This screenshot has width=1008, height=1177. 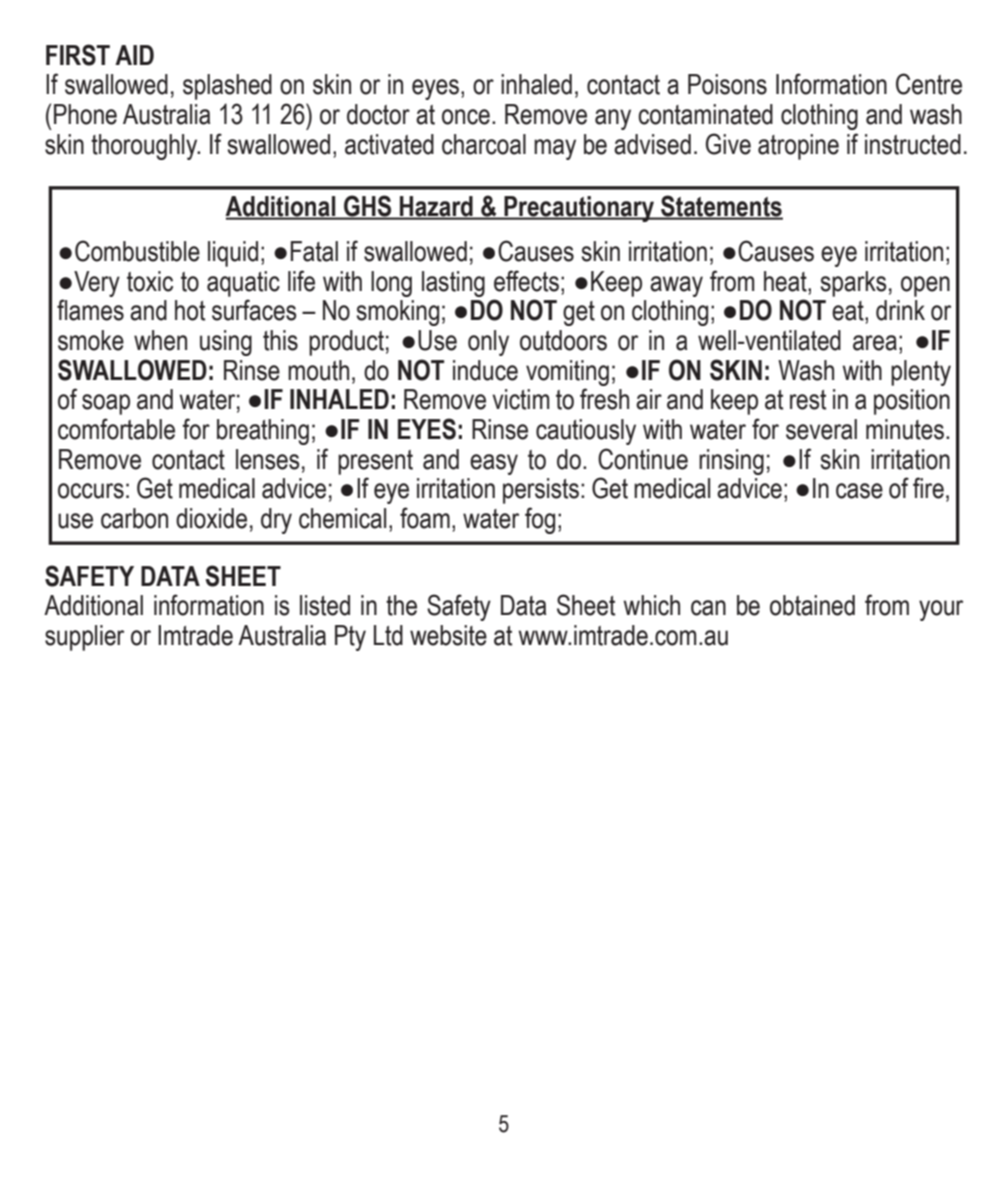 I want to click on Combustible, so click(x=137, y=251).
